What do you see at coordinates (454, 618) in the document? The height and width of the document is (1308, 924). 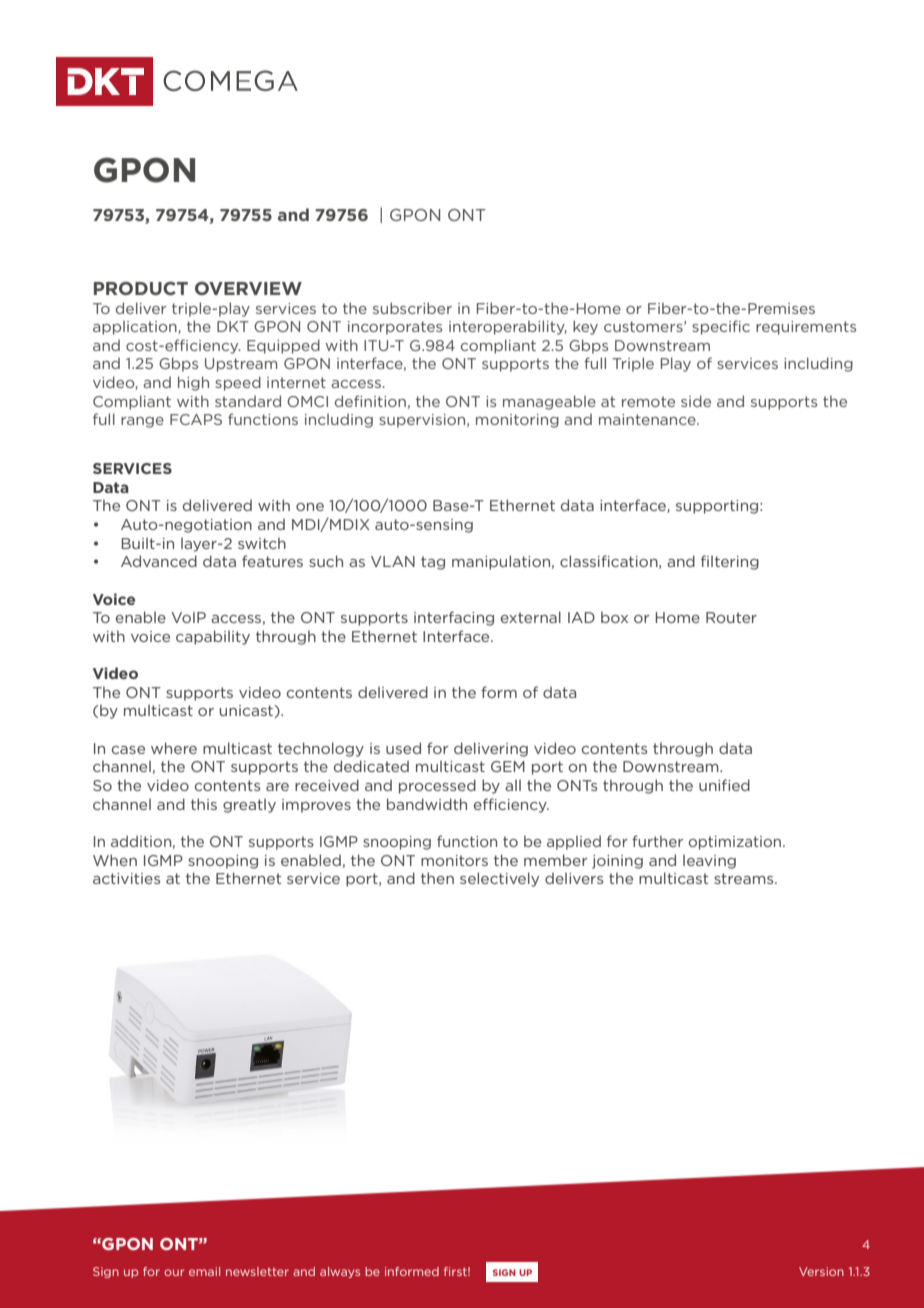 I see `interfacing` at bounding box center [454, 618].
